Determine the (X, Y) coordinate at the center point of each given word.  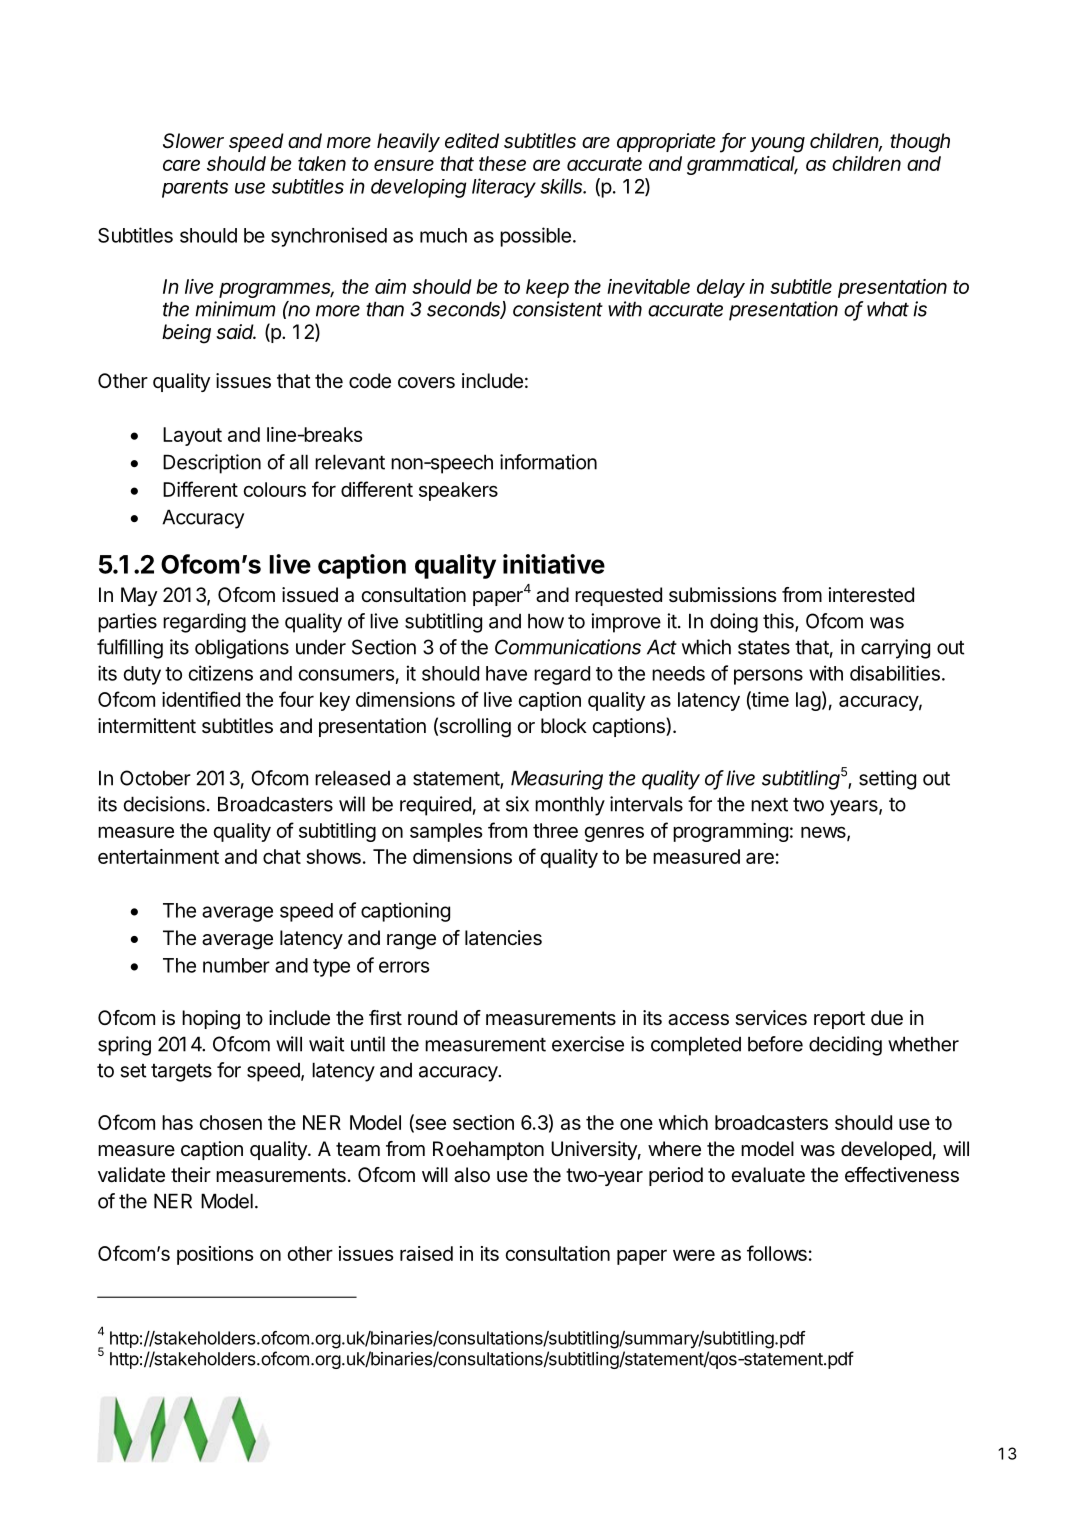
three (555, 830)
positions (215, 1255)
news (824, 833)
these (502, 163)
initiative (554, 564)
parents (195, 189)
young (777, 145)
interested (871, 595)
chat (282, 856)
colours (274, 489)
